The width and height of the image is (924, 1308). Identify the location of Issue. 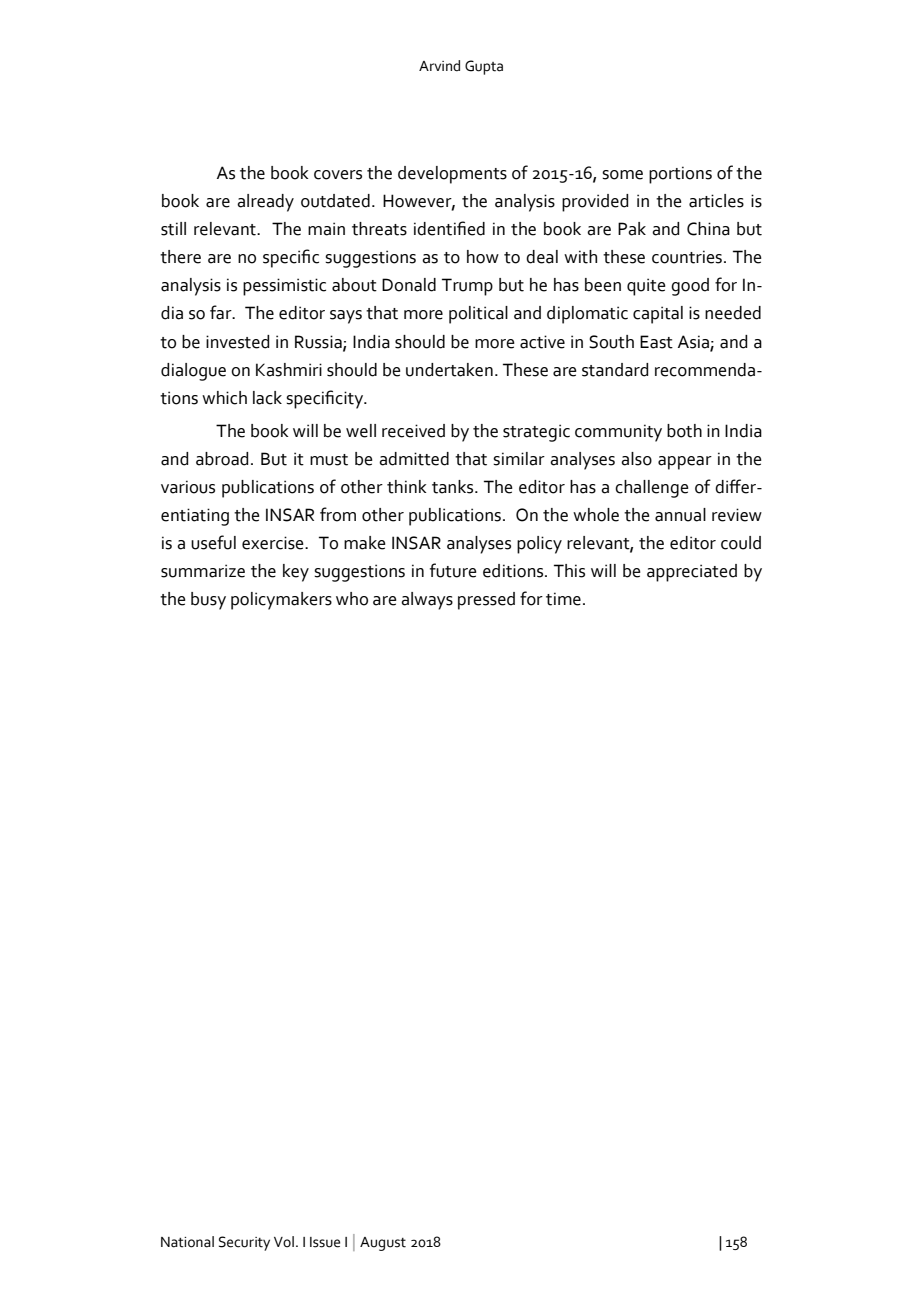
(325, 1242).
